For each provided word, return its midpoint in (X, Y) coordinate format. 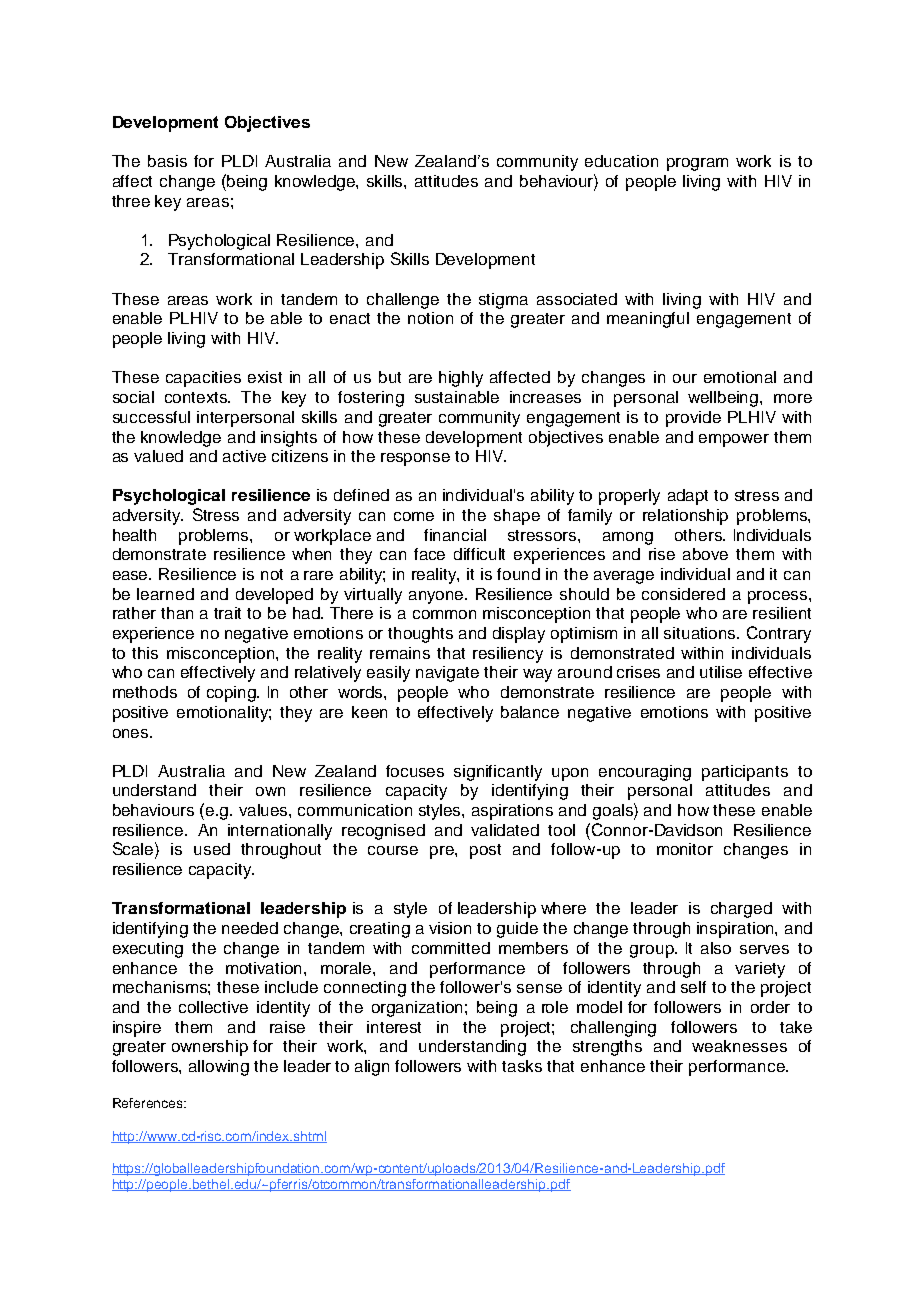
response (415, 459)
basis (167, 161)
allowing (219, 1068)
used (212, 849)
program (697, 164)
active (244, 456)
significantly (498, 773)
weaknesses (739, 1046)
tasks (522, 1066)
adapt (688, 497)
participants (745, 773)
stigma (503, 301)
